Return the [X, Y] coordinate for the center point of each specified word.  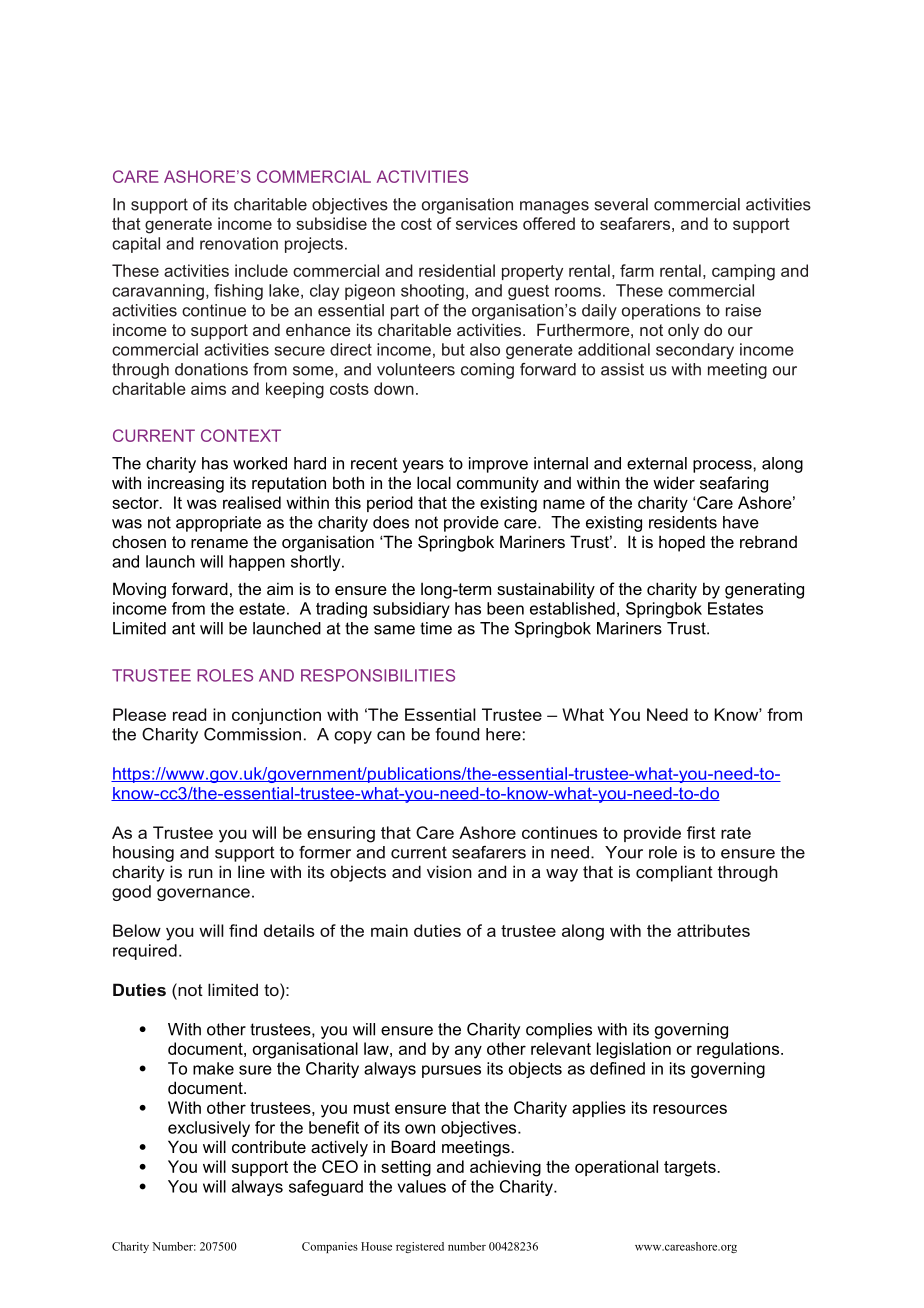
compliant [674, 873]
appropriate [218, 524]
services [487, 223]
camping [743, 272]
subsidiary [411, 610]
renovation [239, 243]
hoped [682, 543]
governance [203, 894]
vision [449, 871]
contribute [269, 1146]
